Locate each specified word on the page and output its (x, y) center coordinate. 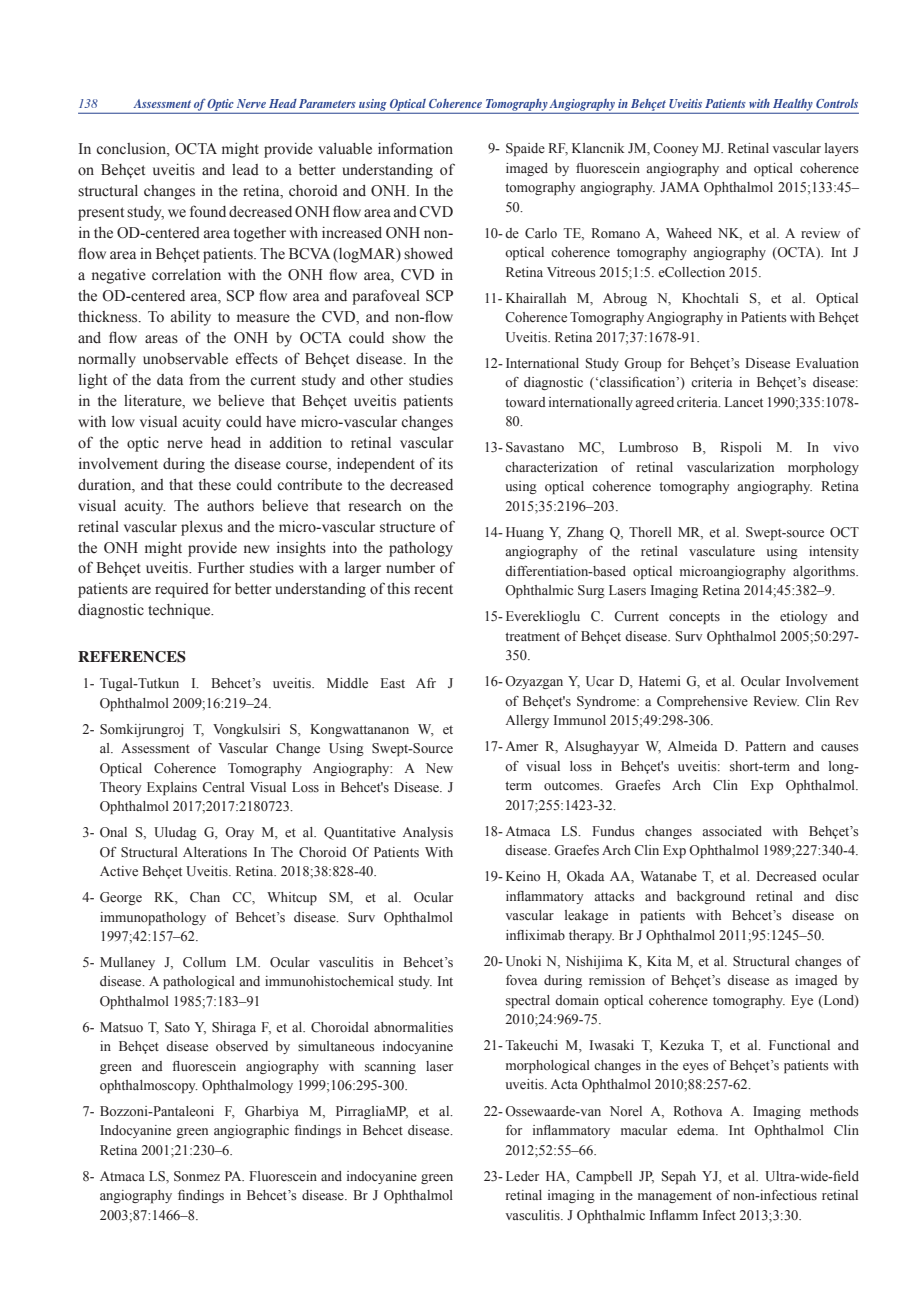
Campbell (604, 1178)
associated (732, 831)
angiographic (251, 1132)
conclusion (132, 149)
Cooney (676, 149)
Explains (172, 789)
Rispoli (741, 449)
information (415, 148)
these (215, 485)
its (446, 463)
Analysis (427, 833)
